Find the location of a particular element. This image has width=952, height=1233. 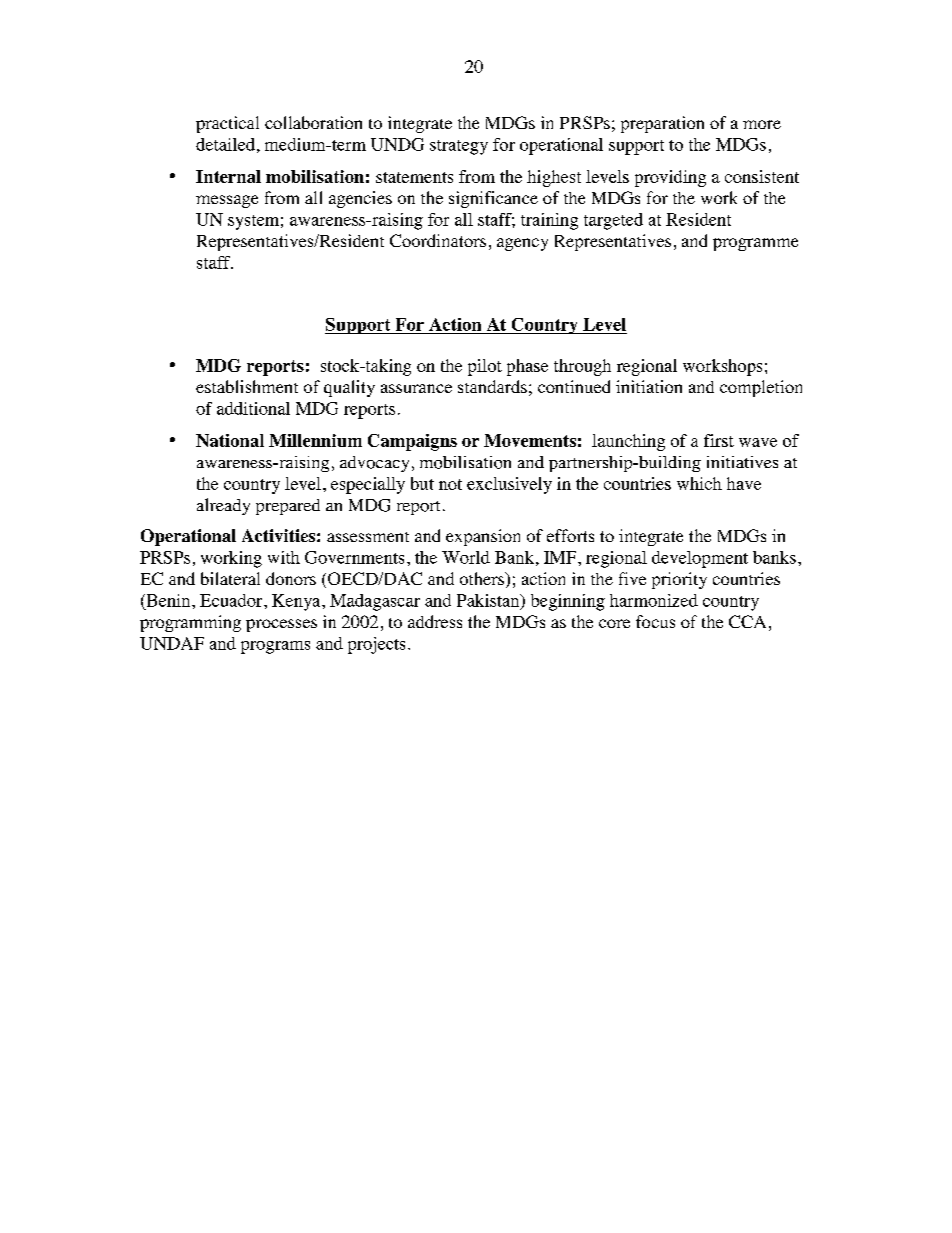

message is located at coordinates (227, 201).
